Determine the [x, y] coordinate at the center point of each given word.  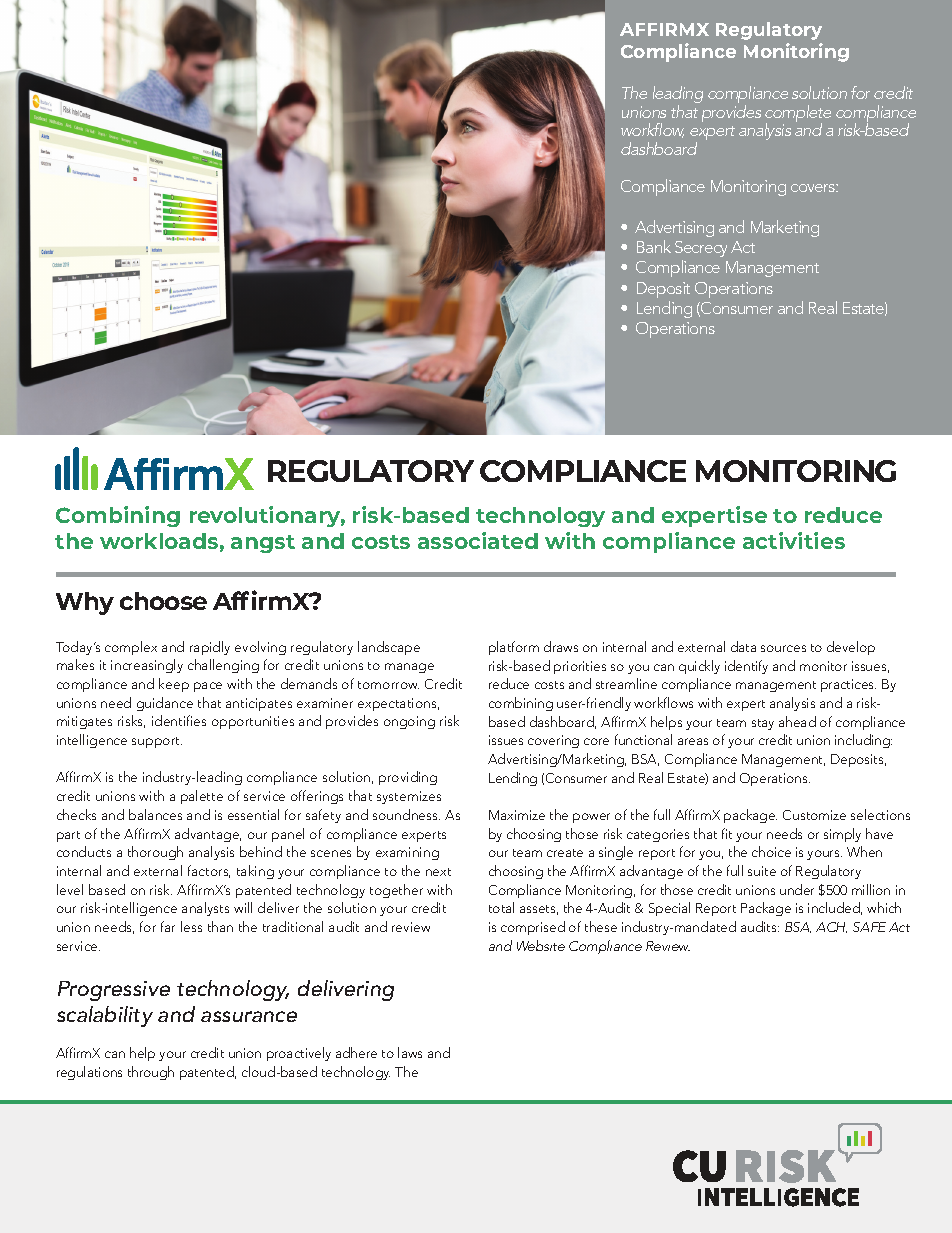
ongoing [409, 722]
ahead [797, 721]
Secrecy [701, 249]
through [151, 1073]
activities [794, 540]
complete [798, 115]
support [157, 742]
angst [263, 544]
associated [478, 540]
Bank [654, 246]
